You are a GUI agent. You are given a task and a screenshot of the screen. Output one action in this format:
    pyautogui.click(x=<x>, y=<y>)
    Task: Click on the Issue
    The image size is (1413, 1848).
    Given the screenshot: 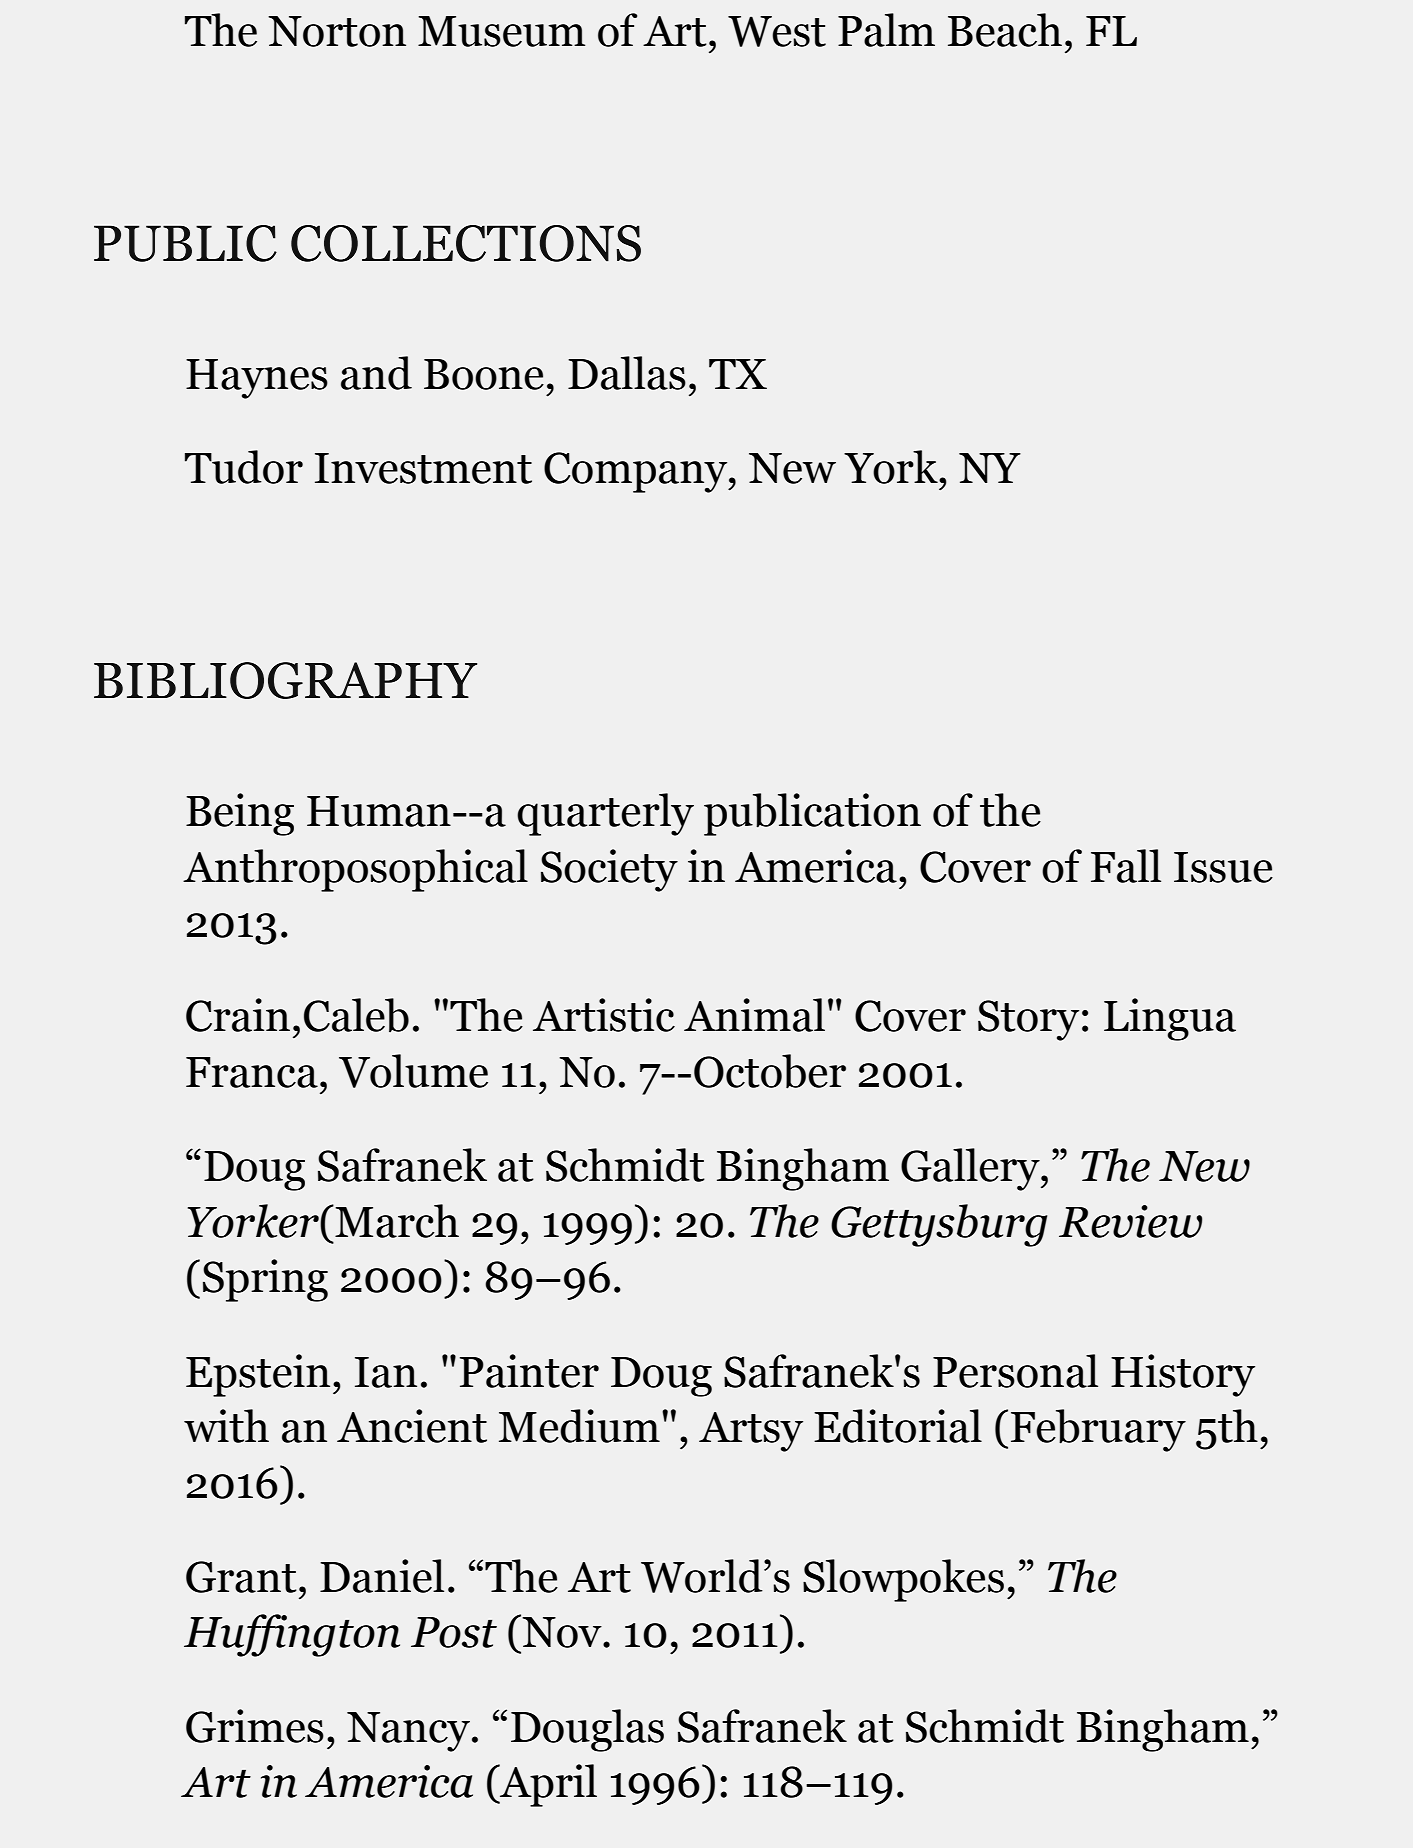 What is the action you would take?
    pyautogui.click(x=1223, y=867)
